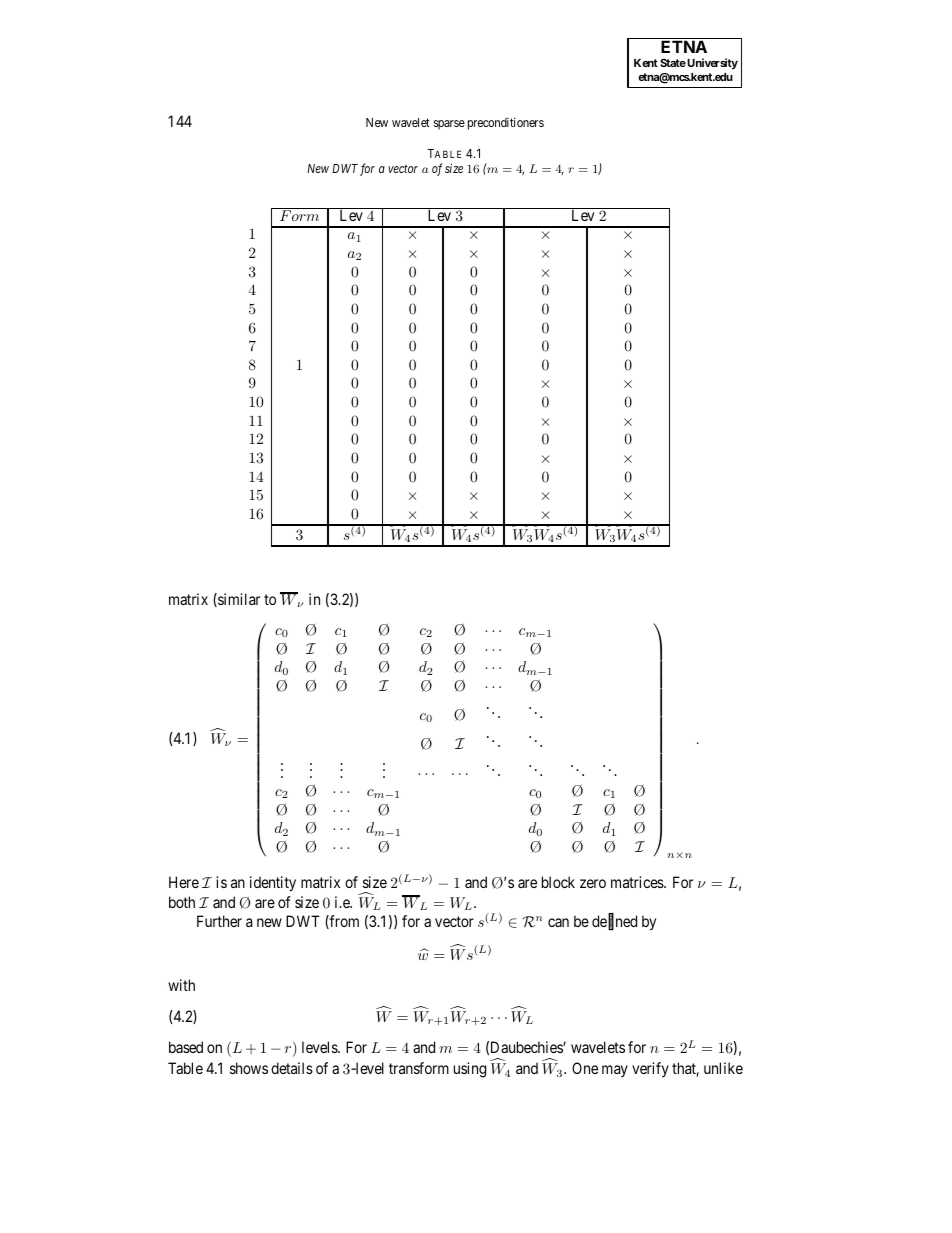 Image resolution: width=952 pixels, height=1233 pixels. What do you see at coordinates (711, 64) in the document?
I see `University` at bounding box center [711, 64].
